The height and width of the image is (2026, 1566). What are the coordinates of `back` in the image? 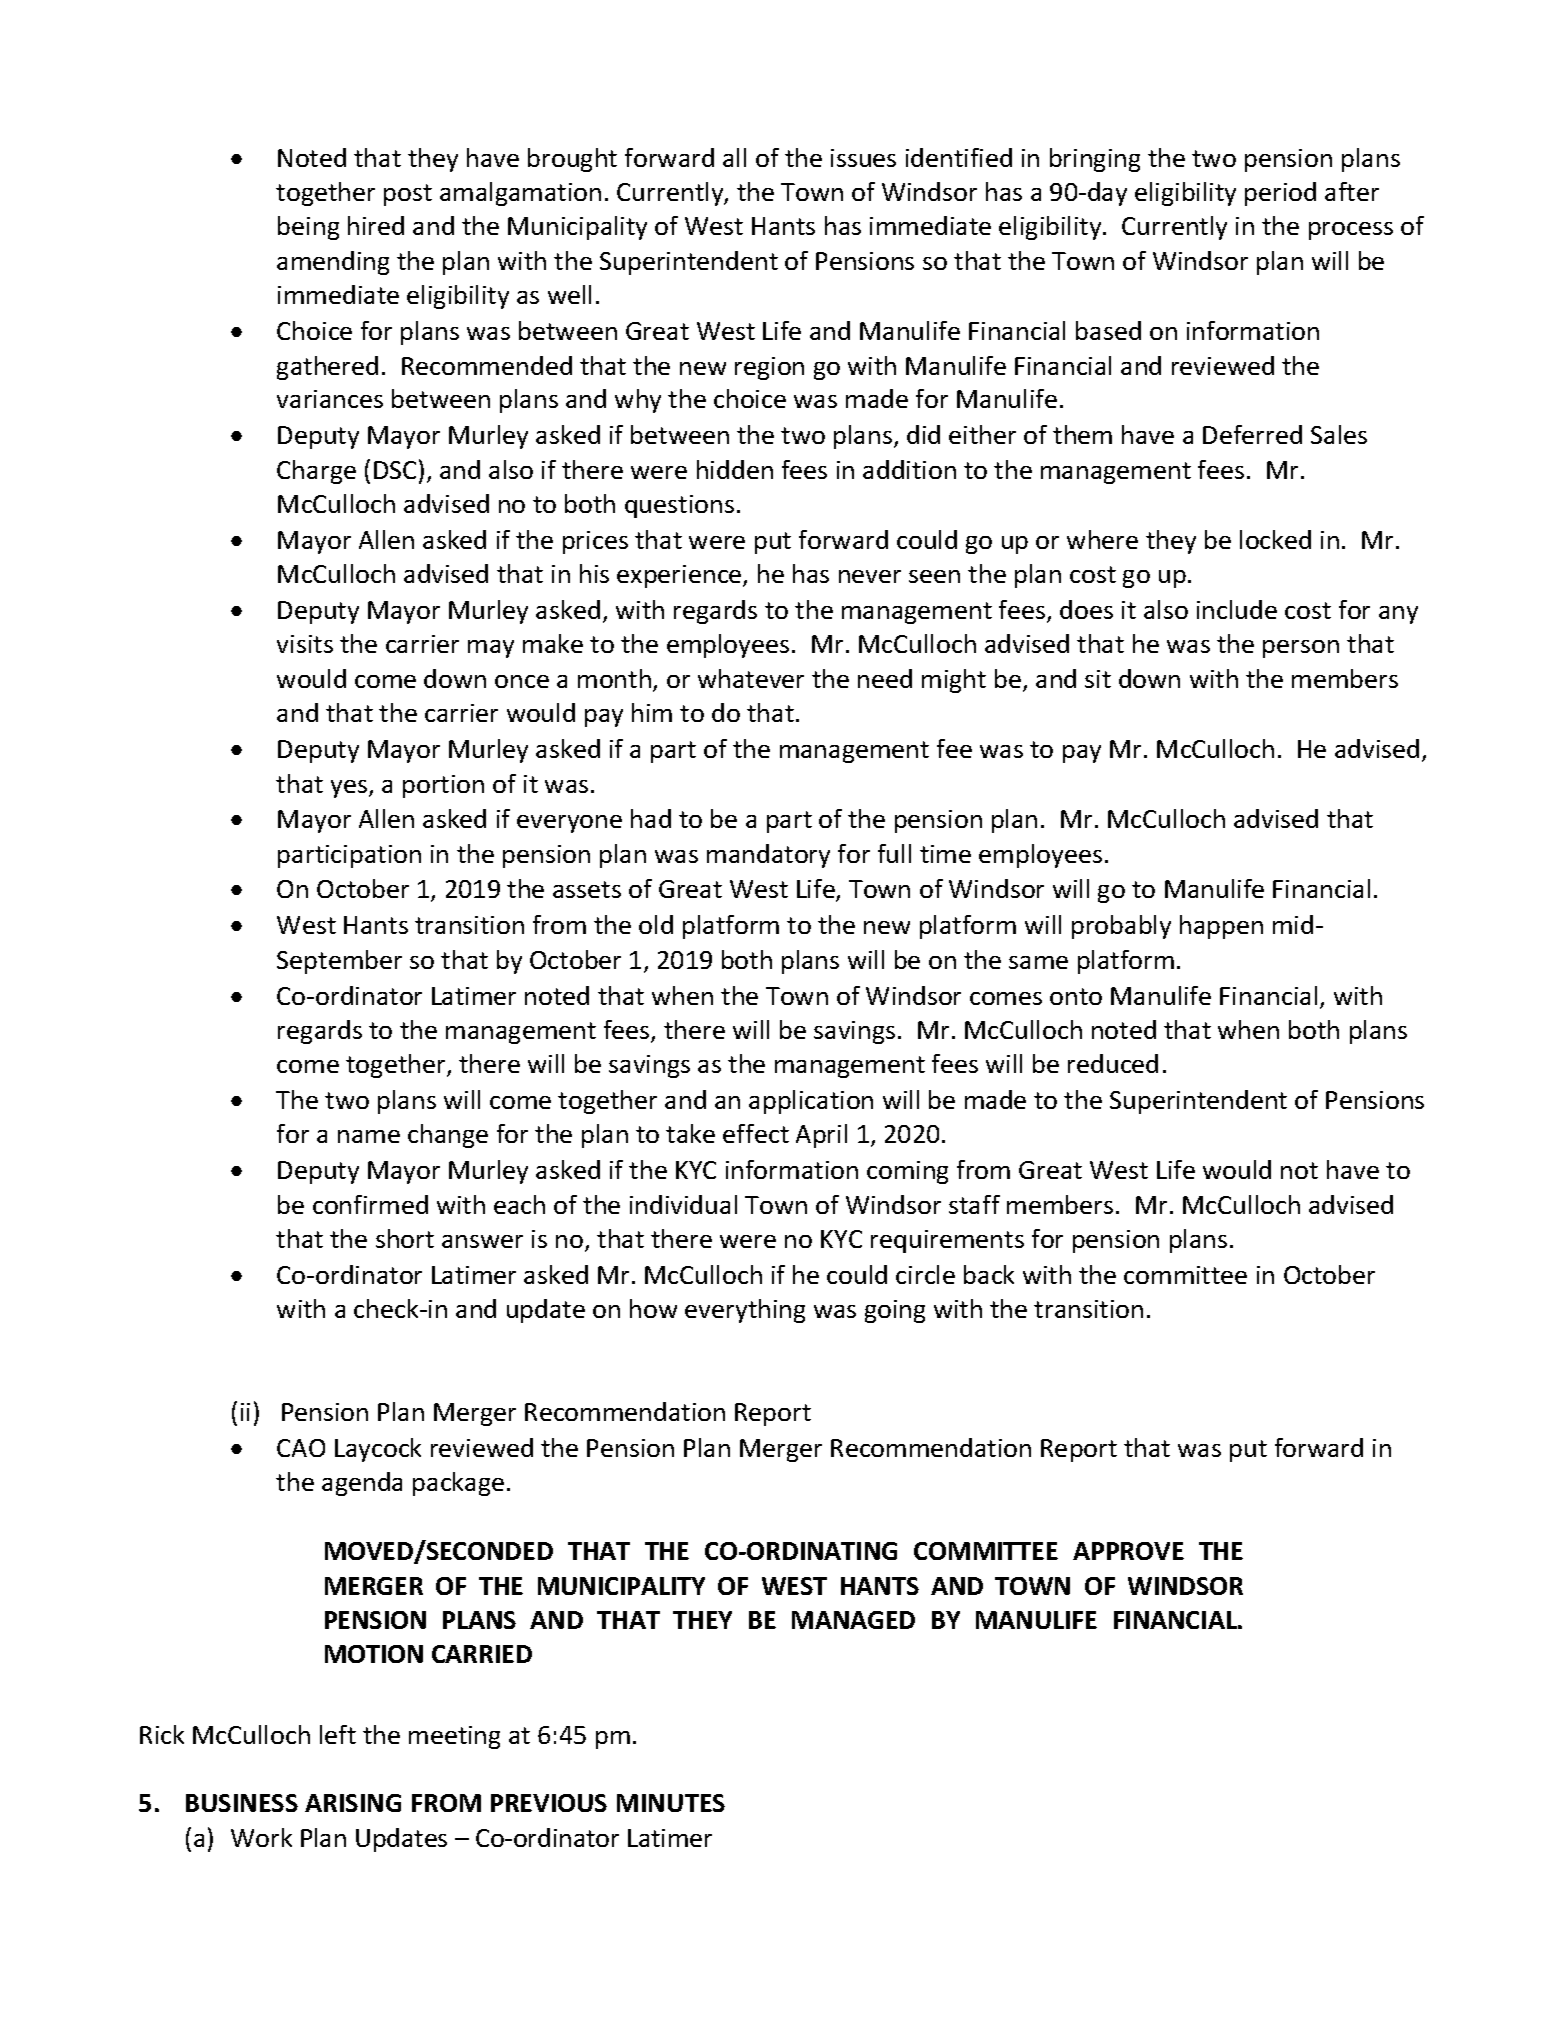 It's located at (989, 1274).
